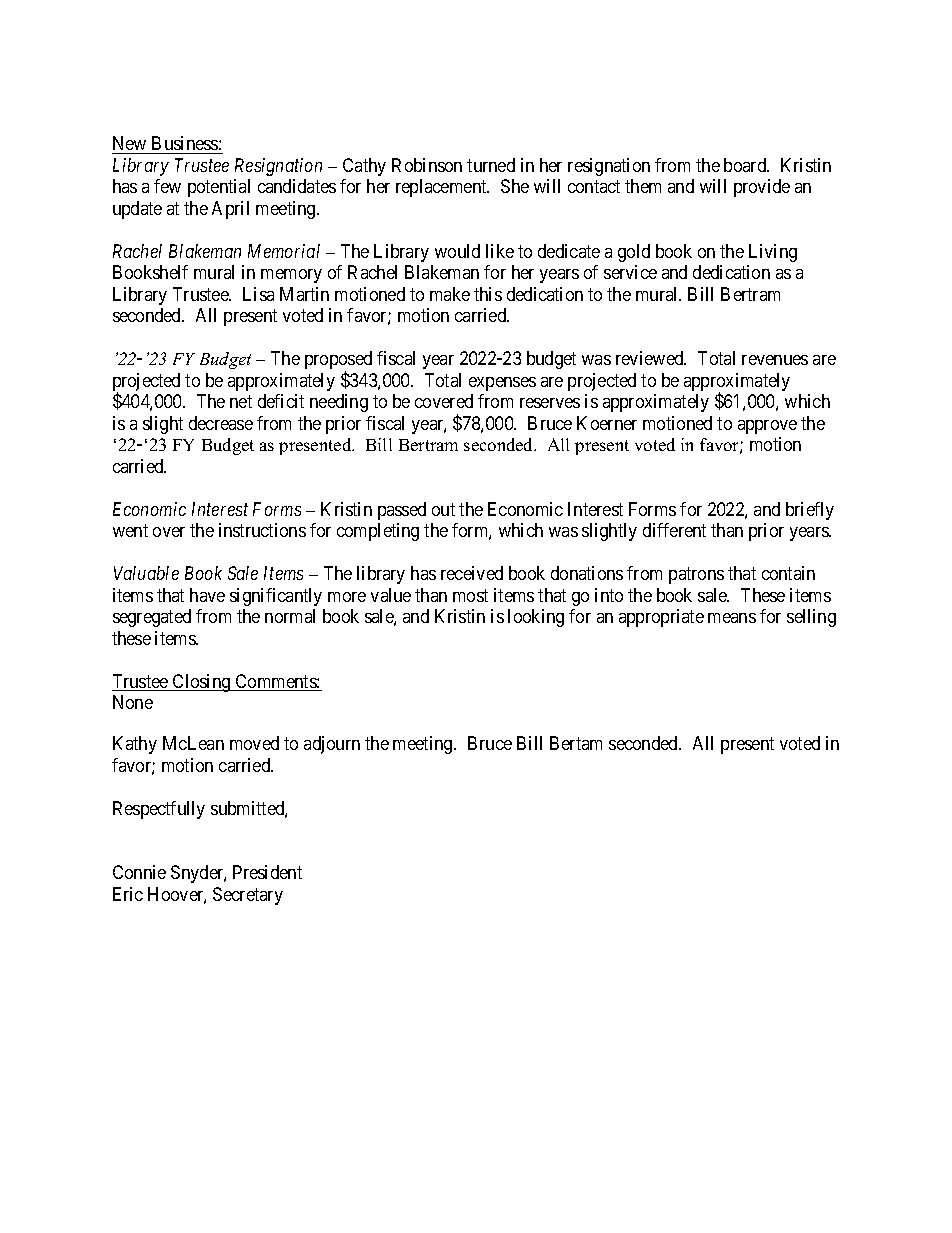 The height and width of the page is (1233, 952). I want to click on potential, so click(219, 188).
